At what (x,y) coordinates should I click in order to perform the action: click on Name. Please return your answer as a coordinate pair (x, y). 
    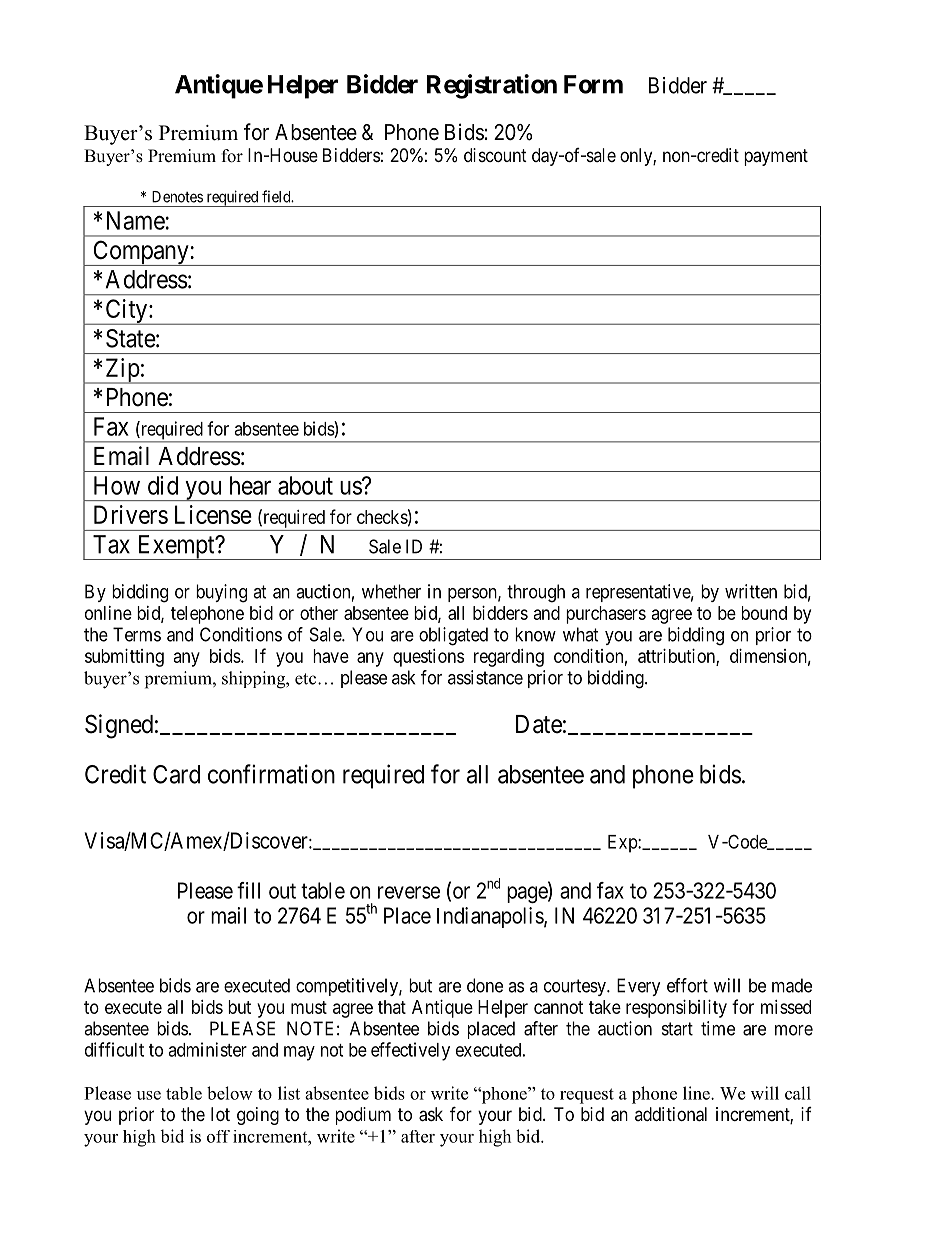
    Looking at the image, I should click on (136, 220).
